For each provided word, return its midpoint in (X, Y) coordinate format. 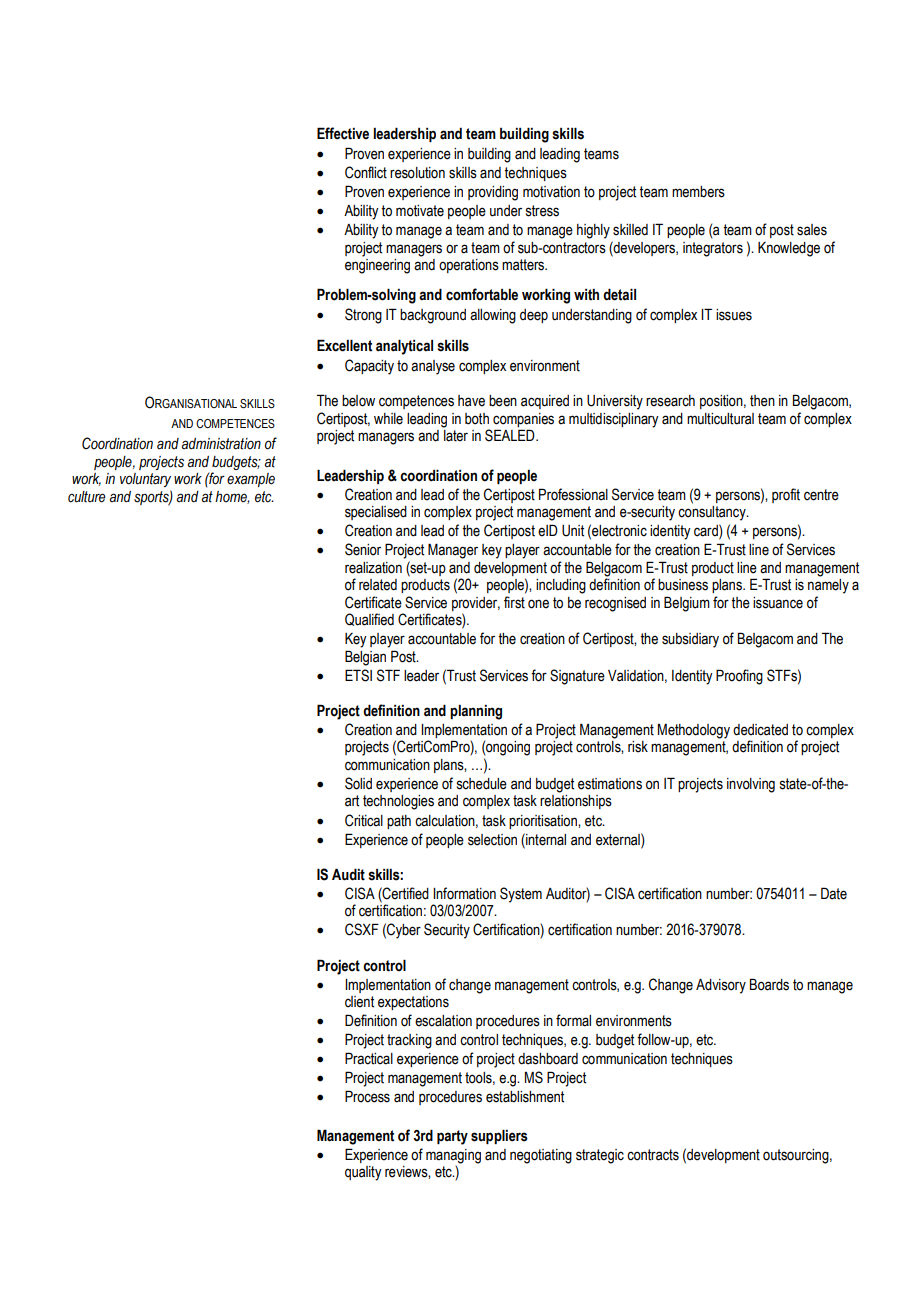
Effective (343, 133)
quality (363, 1173)
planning (476, 712)
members (698, 192)
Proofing (739, 677)
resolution (417, 173)
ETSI (358, 675)
